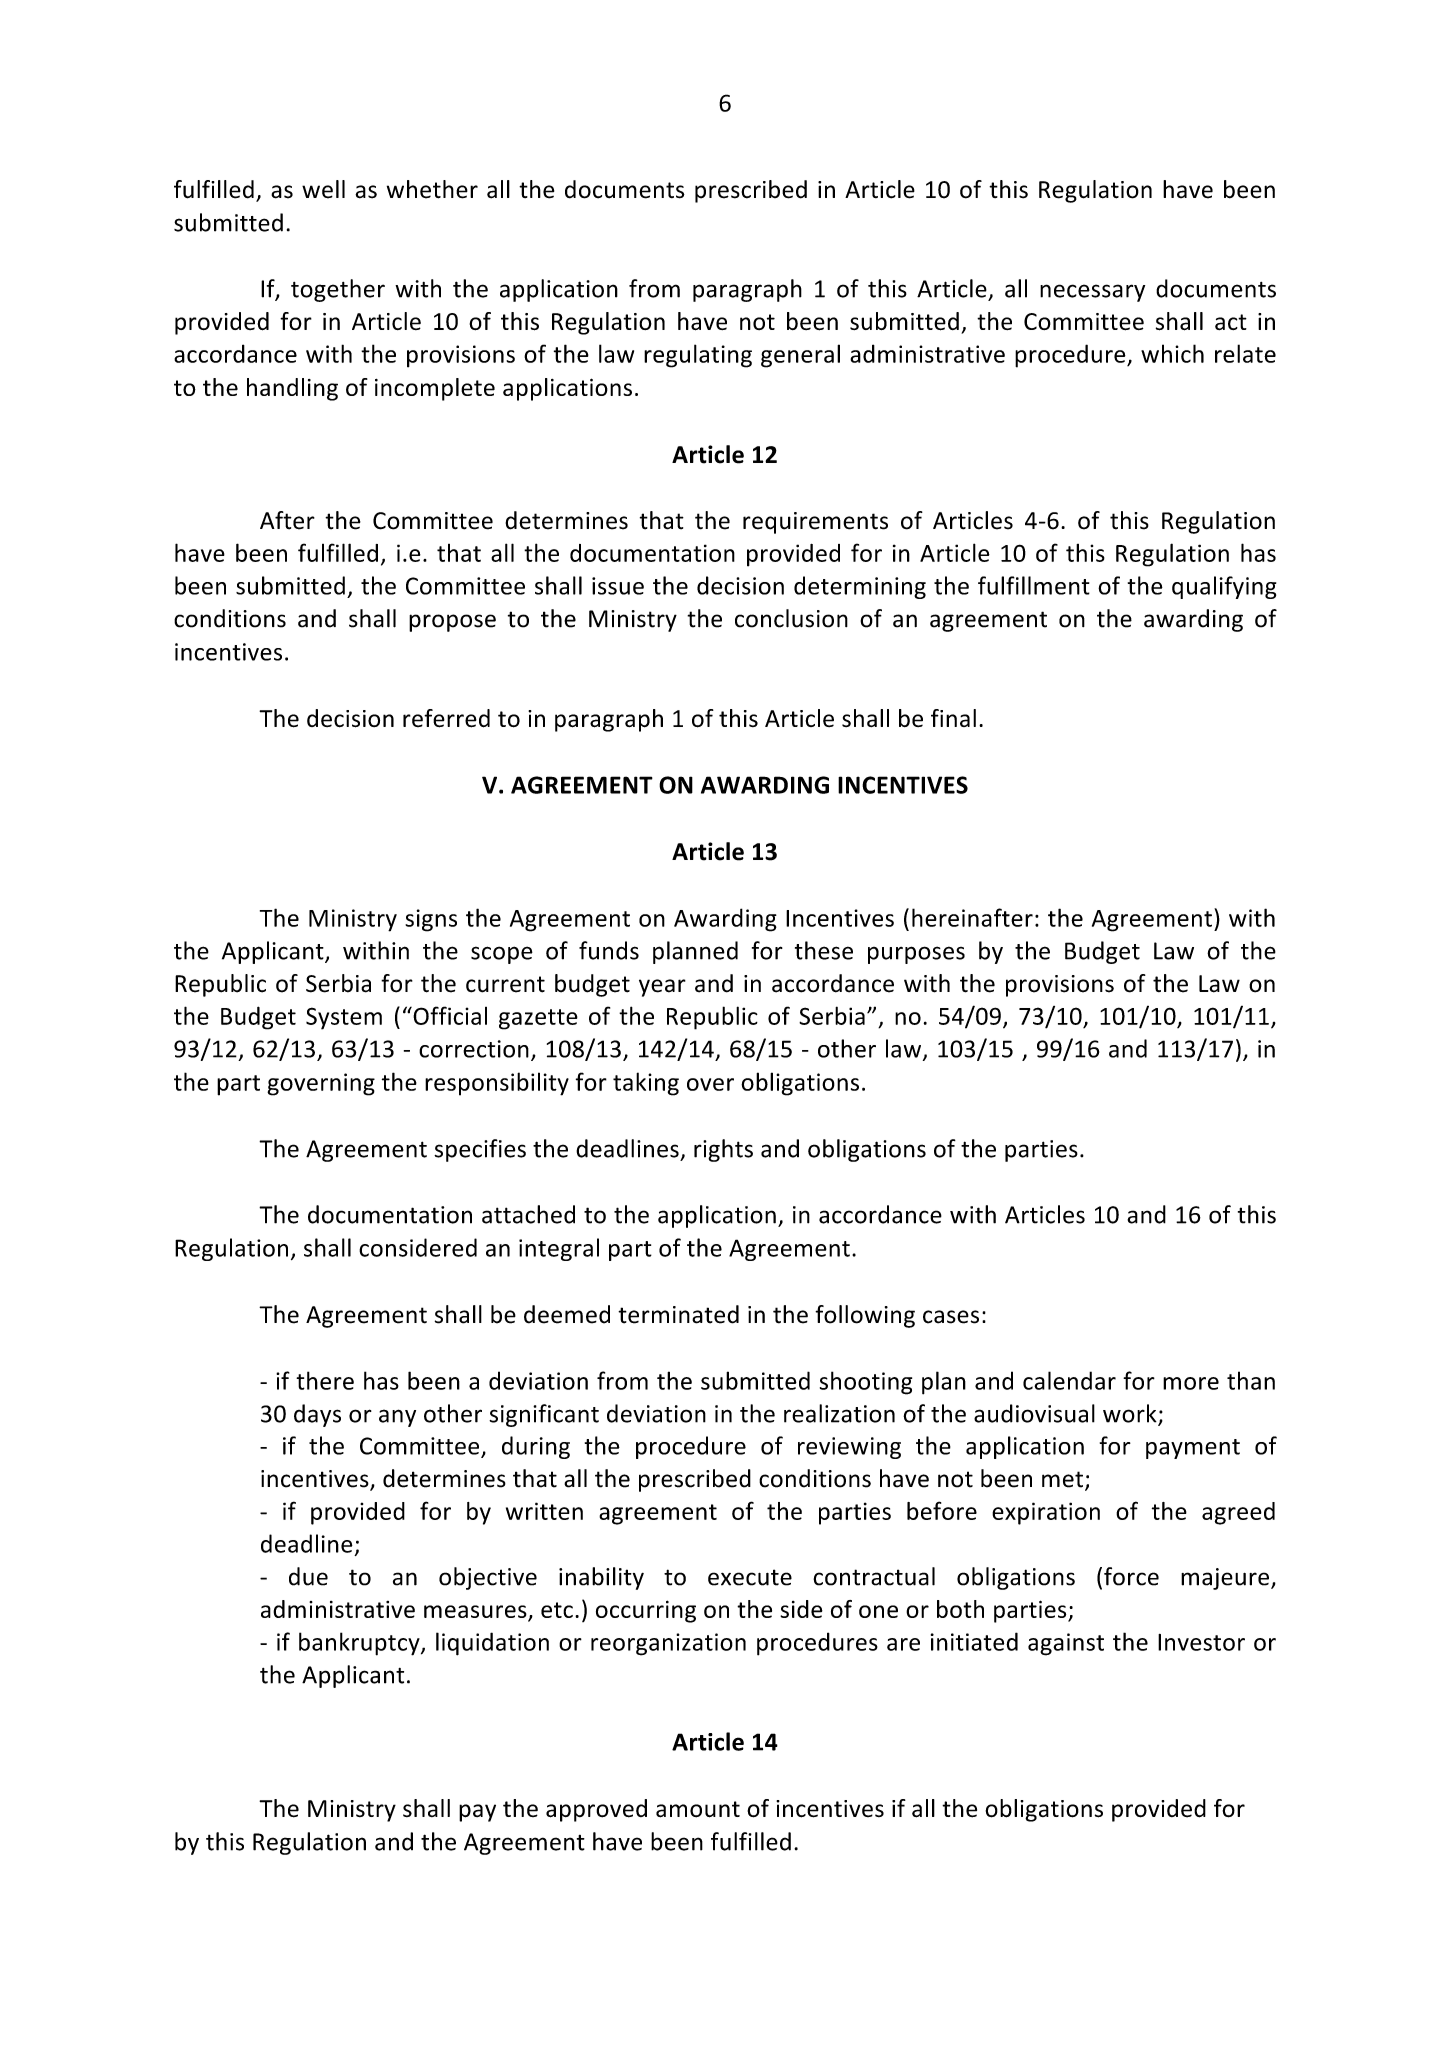 This page has width=1448, height=2048. I want to click on attached, so click(528, 1214).
